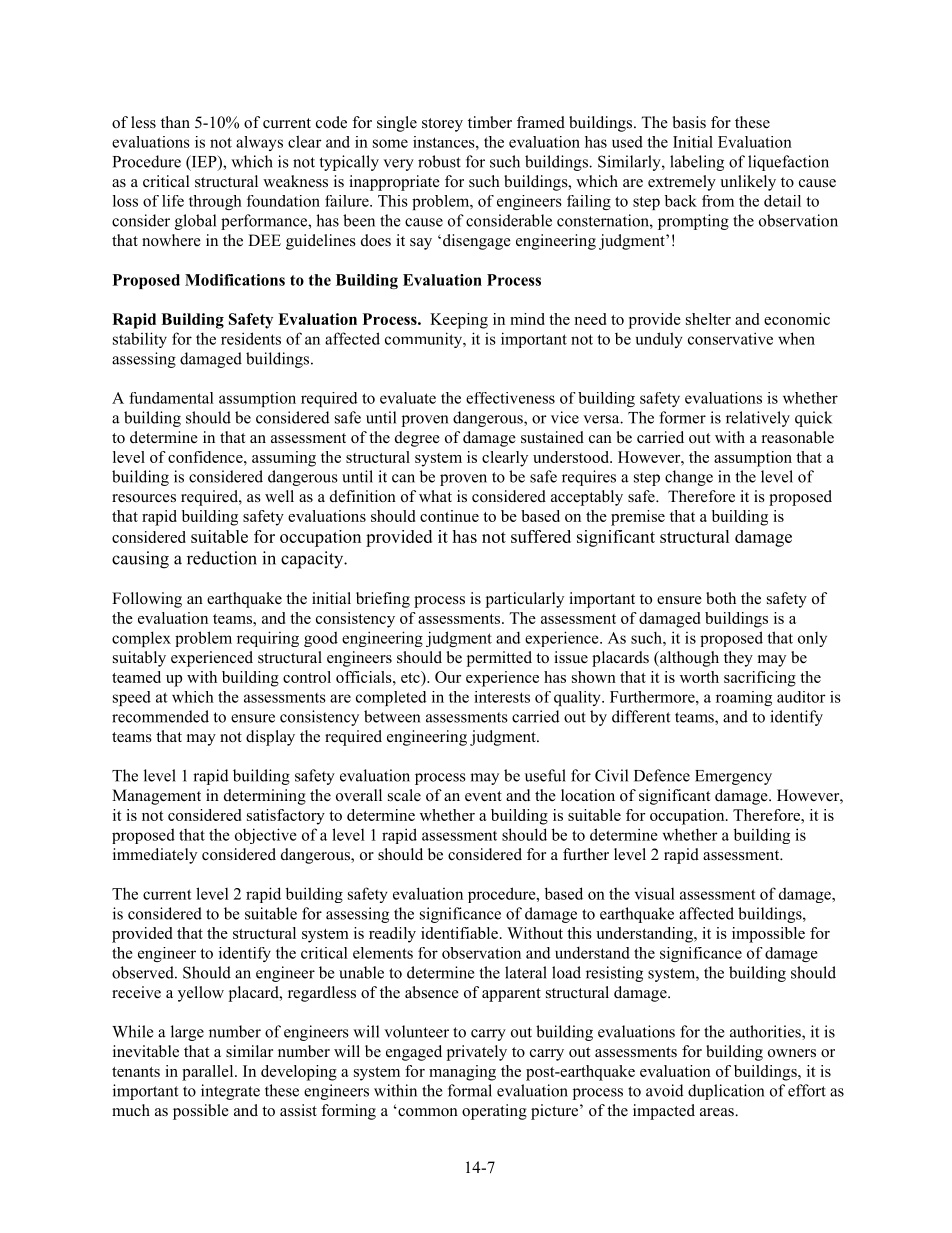  I want to click on what, so click(435, 496).
